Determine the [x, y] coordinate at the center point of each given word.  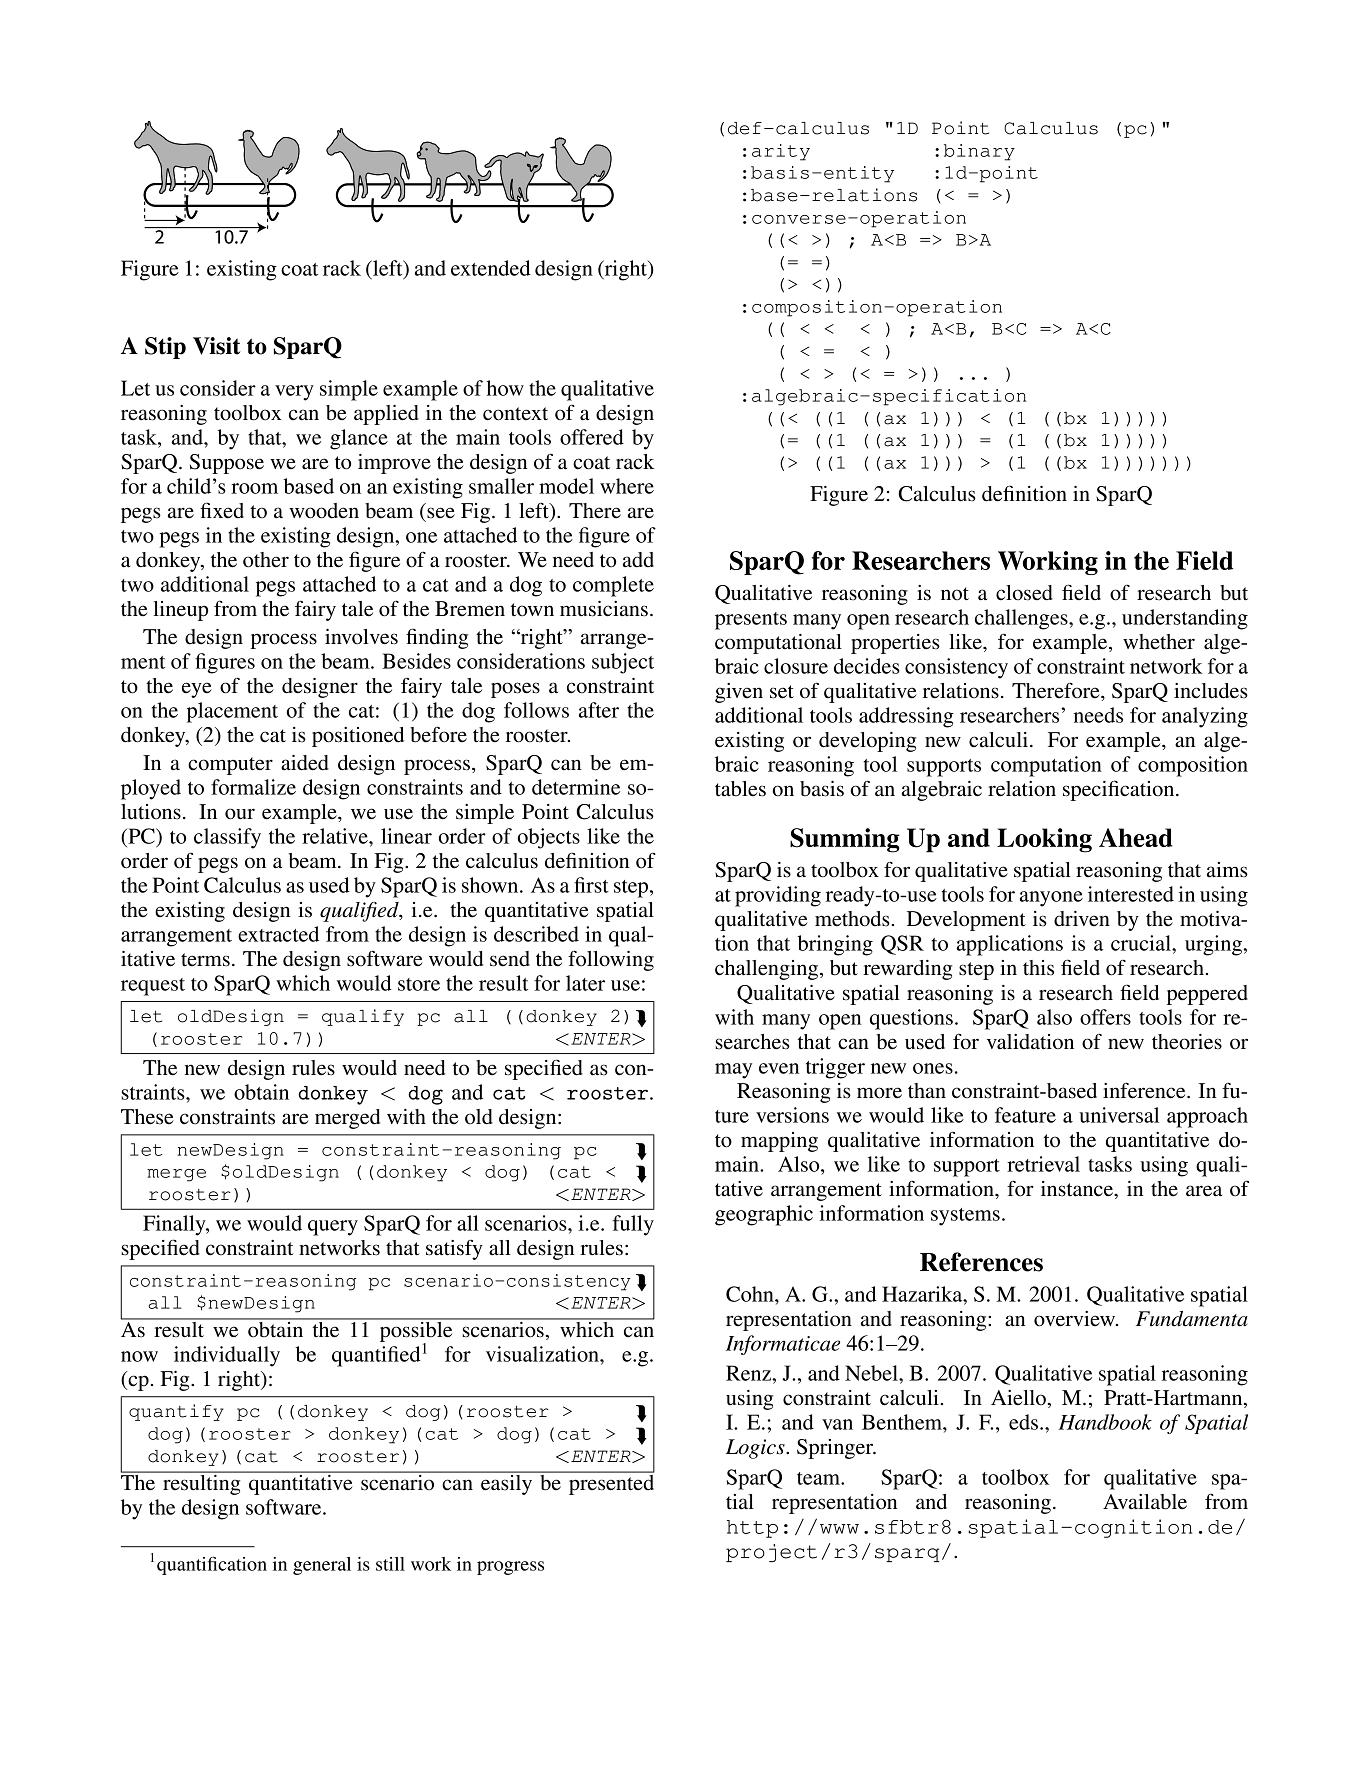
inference [1145, 1090]
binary [979, 152]
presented [610, 1483]
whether [1159, 642]
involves [361, 637]
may [733, 1071]
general [322, 1566]
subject [623, 663]
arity [781, 152]
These [147, 1117]
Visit [216, 346]
